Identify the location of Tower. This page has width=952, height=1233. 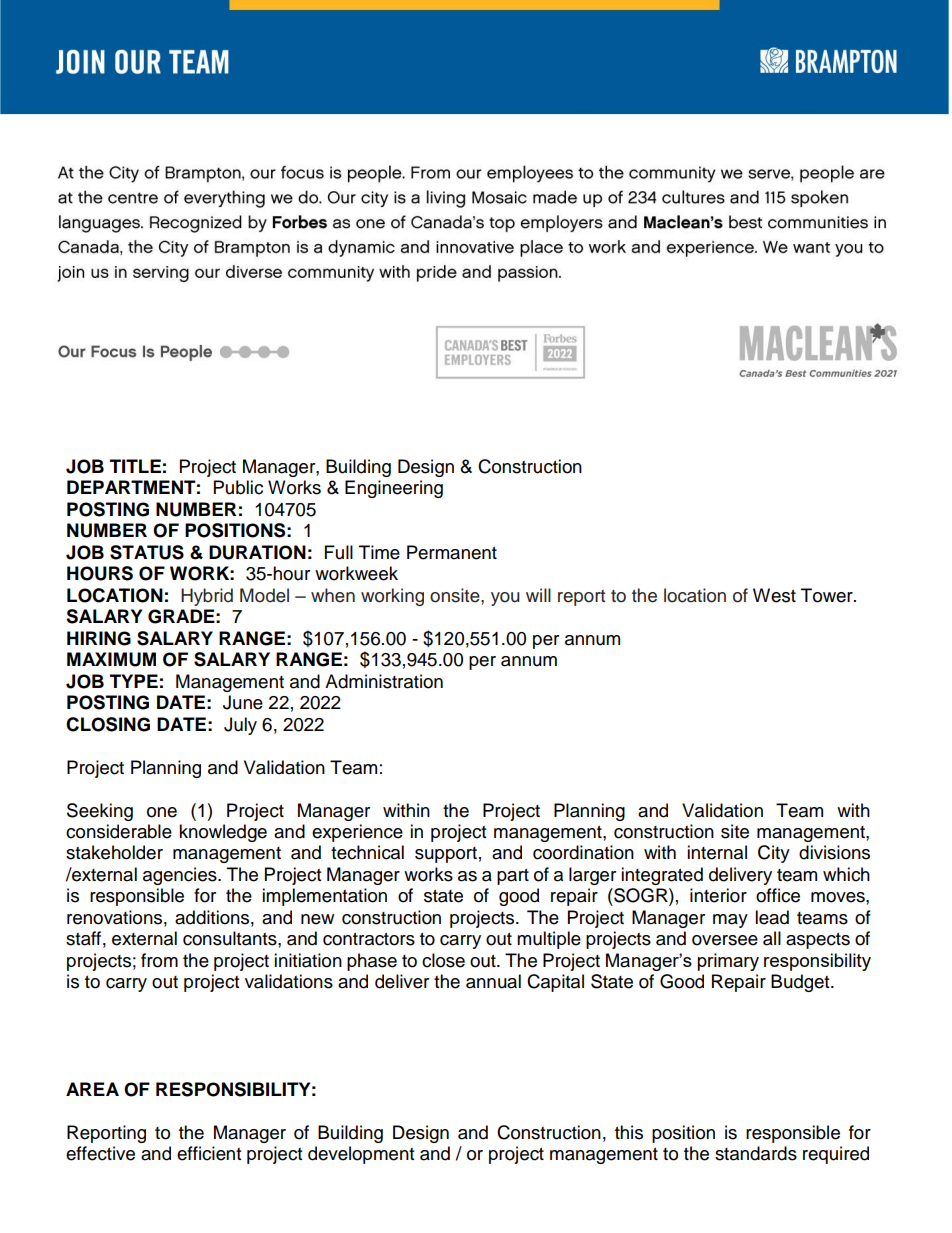
(828, 595).
